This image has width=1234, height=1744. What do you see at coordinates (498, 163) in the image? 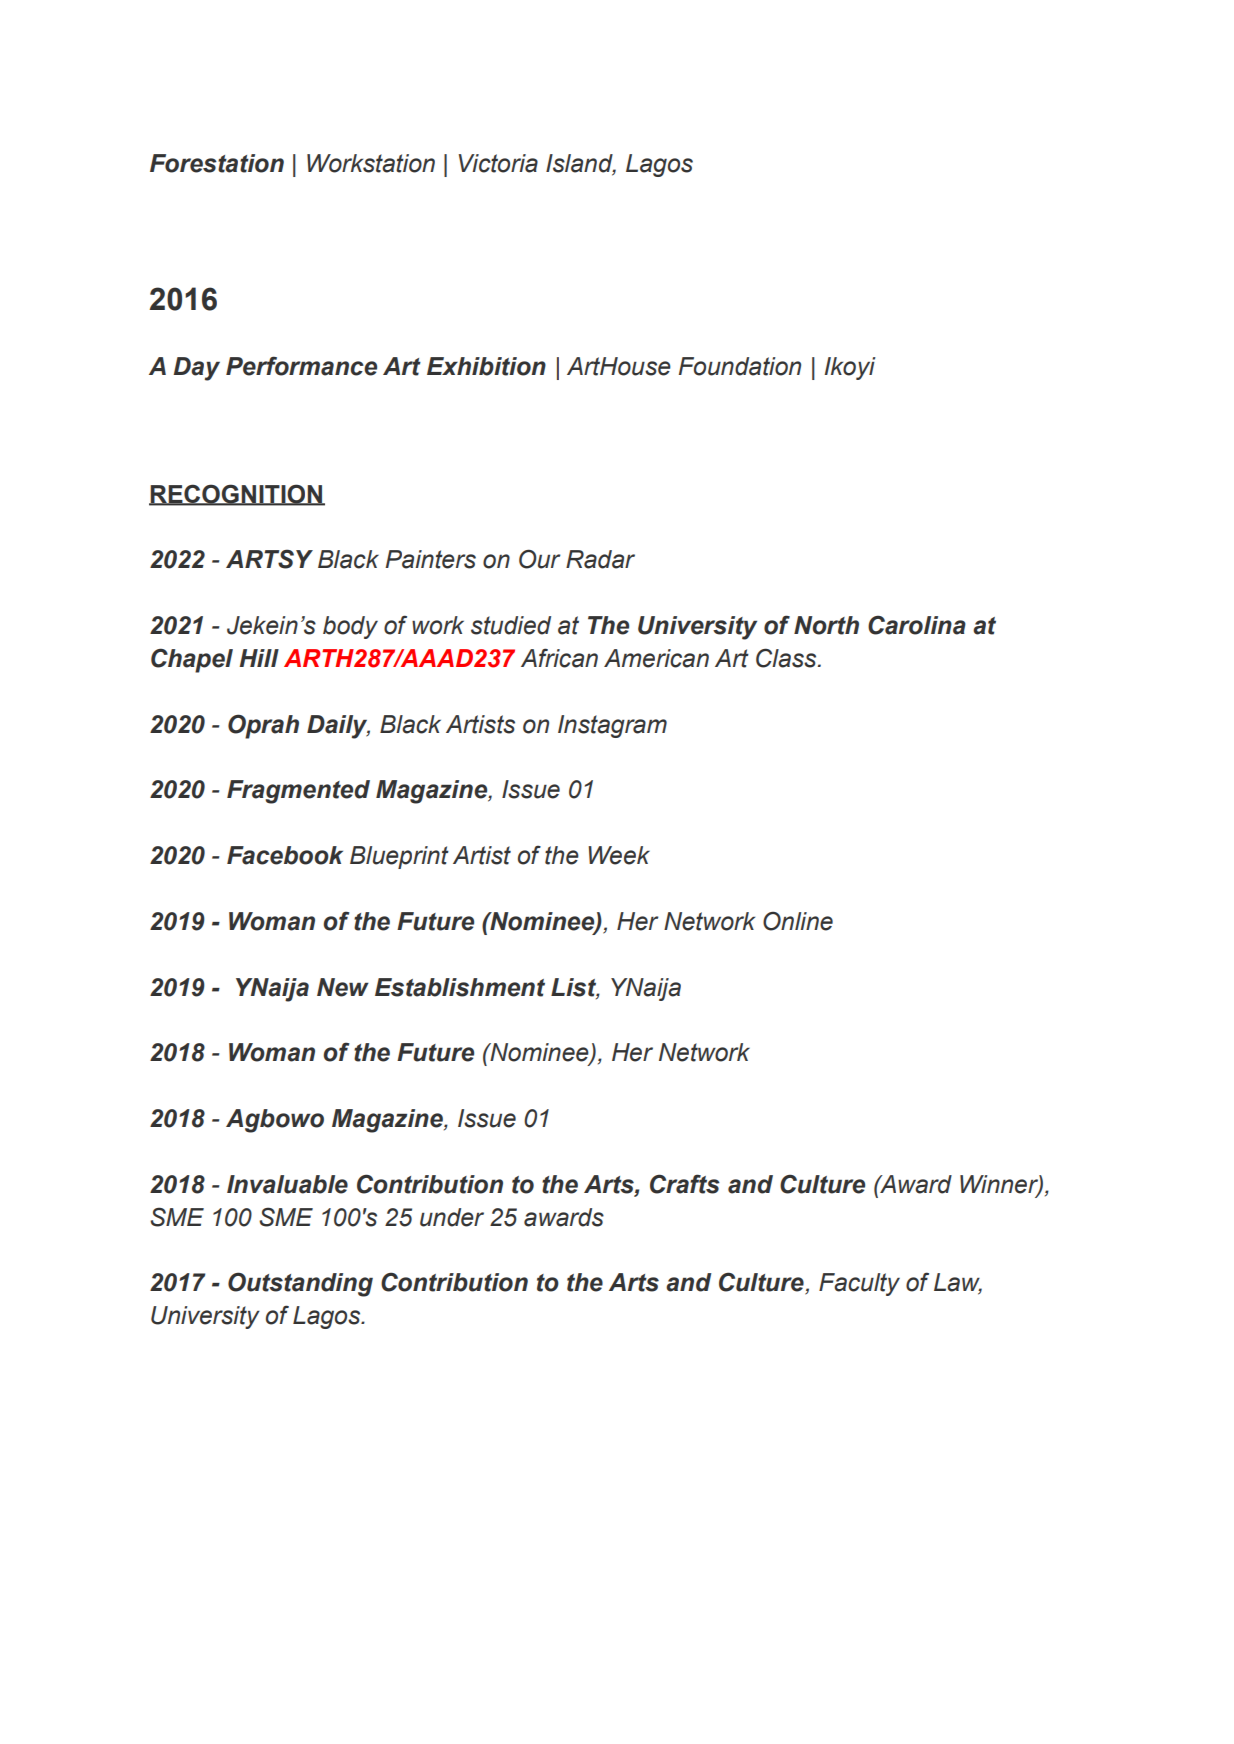
I see `Victoria` at bounding box center [498, 163].
